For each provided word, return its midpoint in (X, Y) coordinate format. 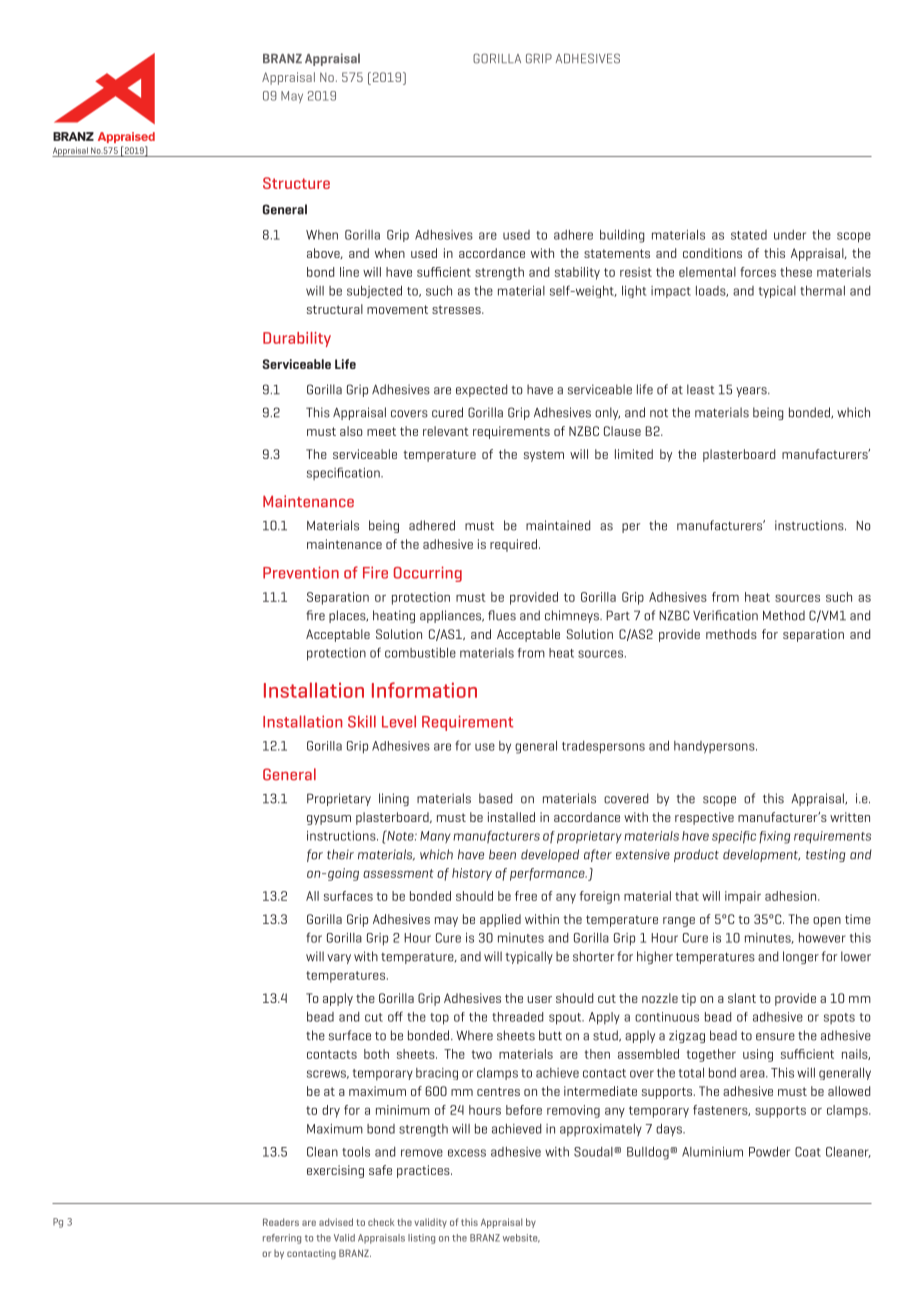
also (351, 431)
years (752, 392)
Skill (362, 721)
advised (336, 1222)
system (544, 456)
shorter (593, 956)
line (349, 272)
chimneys (573, 616)
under (790, 235)
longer (801, 957)
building (622, 236)
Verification (725, 615)
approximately (601, 1130)
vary (339, 959)
